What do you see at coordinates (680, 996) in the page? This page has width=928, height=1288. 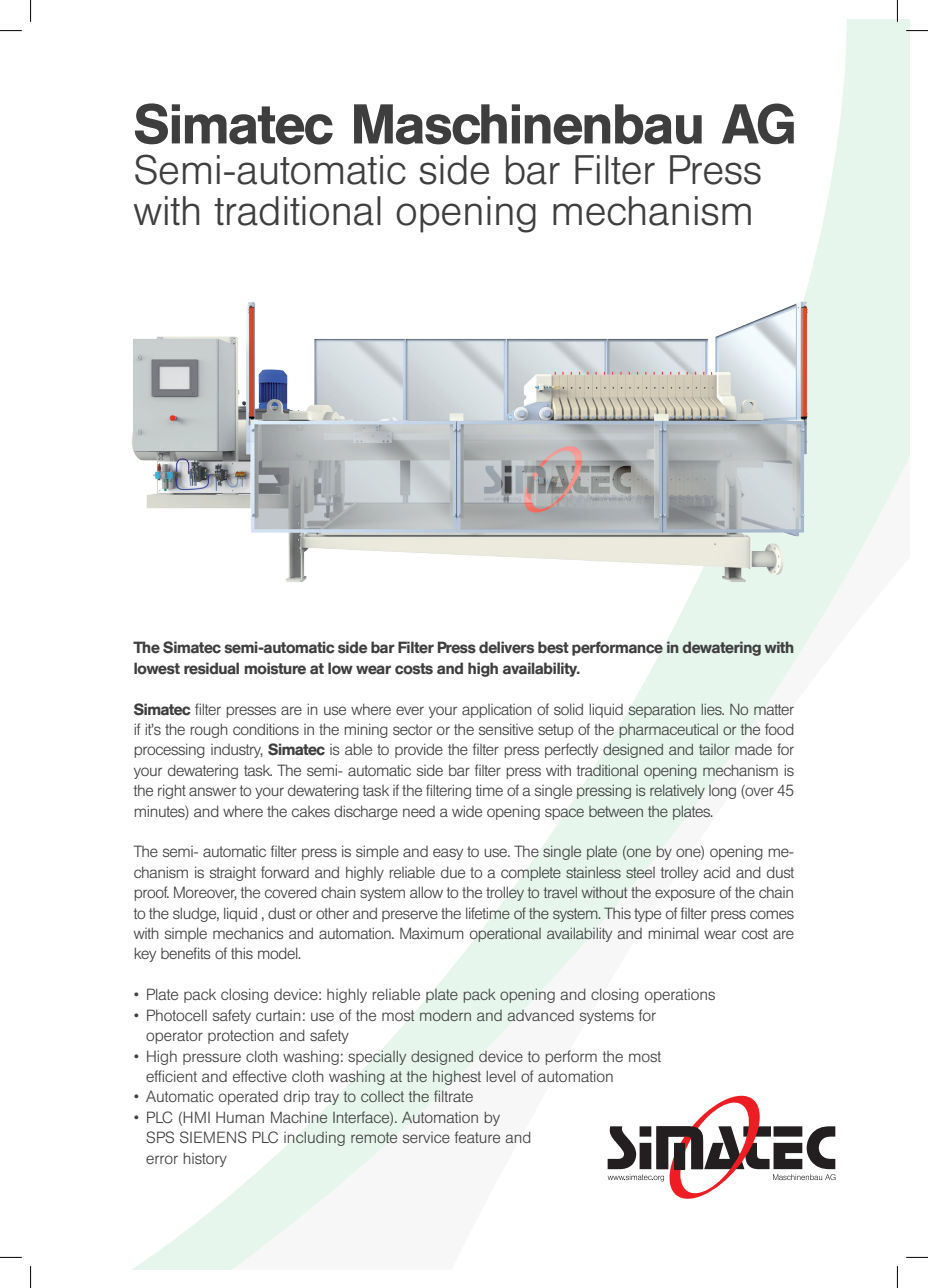 I see `operations` at bounding box center [680, 996].
